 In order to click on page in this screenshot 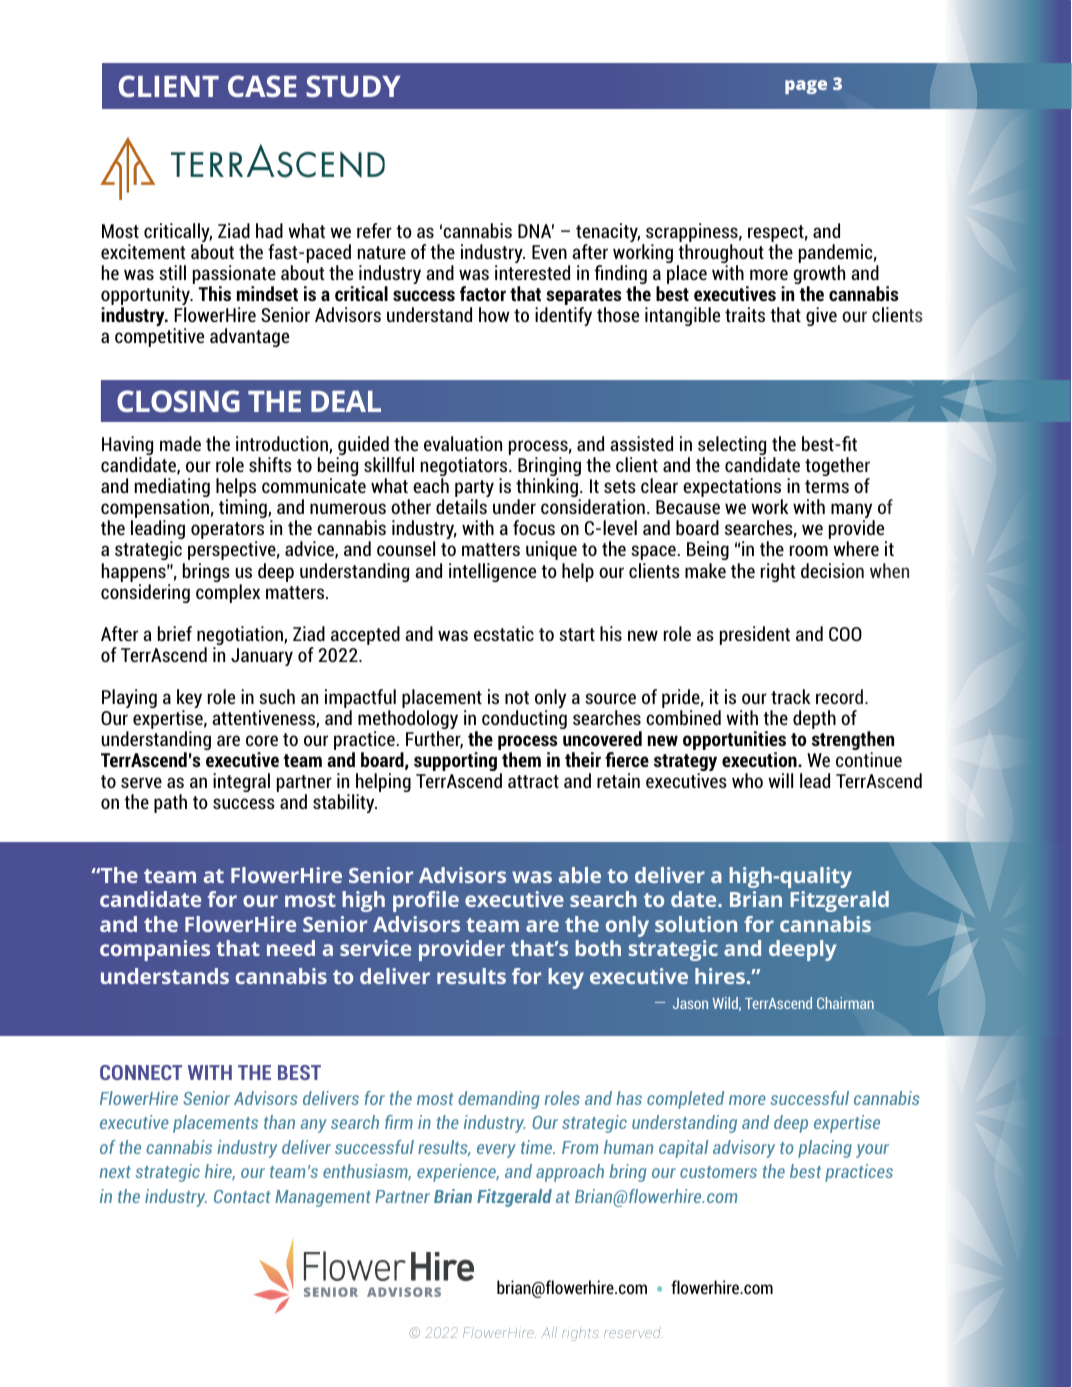, I will do `click(806, 87)`.
